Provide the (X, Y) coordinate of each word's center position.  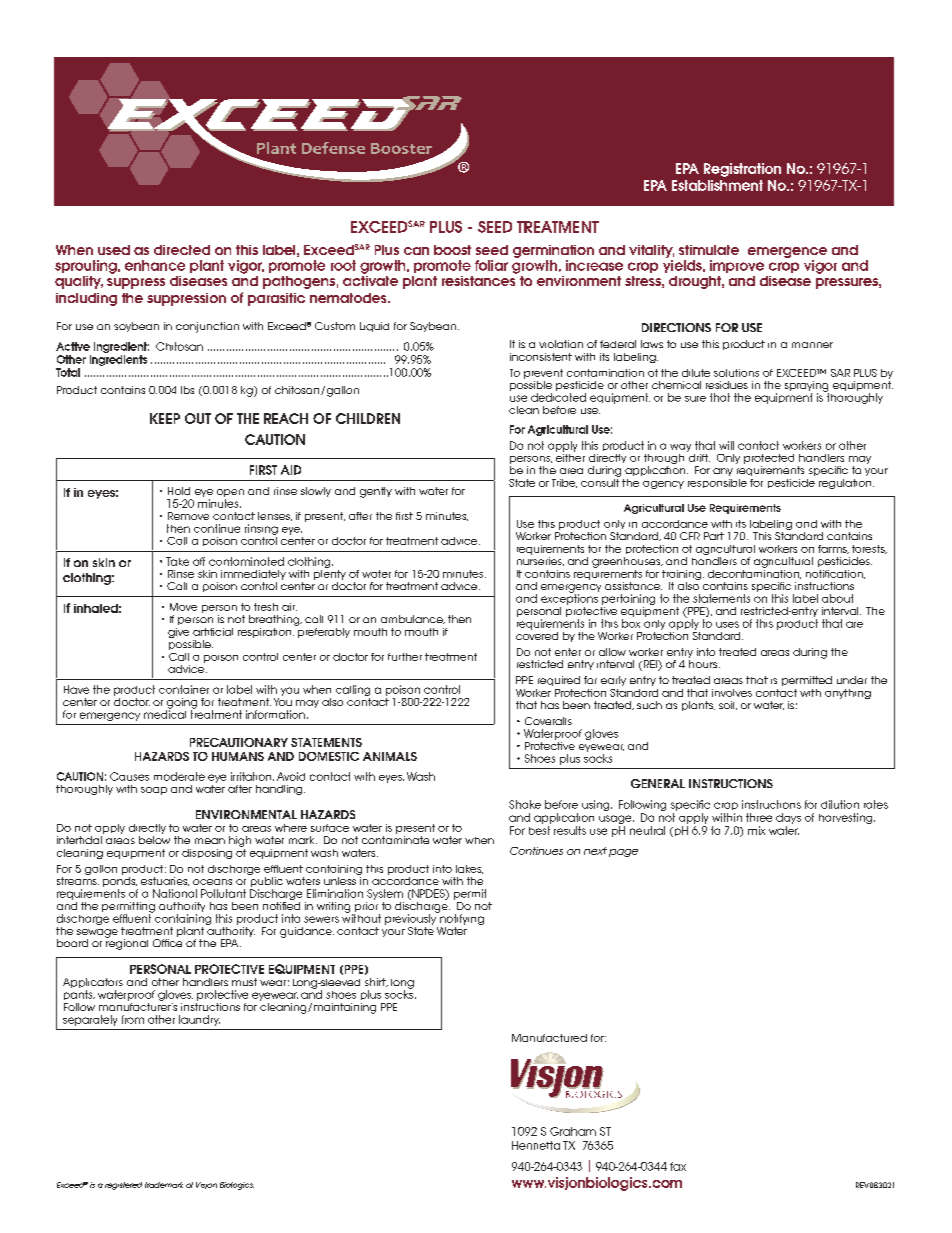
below (154, 840)
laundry (199, 1020)
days (788, 818)
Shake (525, 804)
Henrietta (536, 1145)
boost (452, 250)
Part (714, 536)
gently (376, 492)
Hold (179, 491)
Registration (742, 170)
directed (182, 250)
